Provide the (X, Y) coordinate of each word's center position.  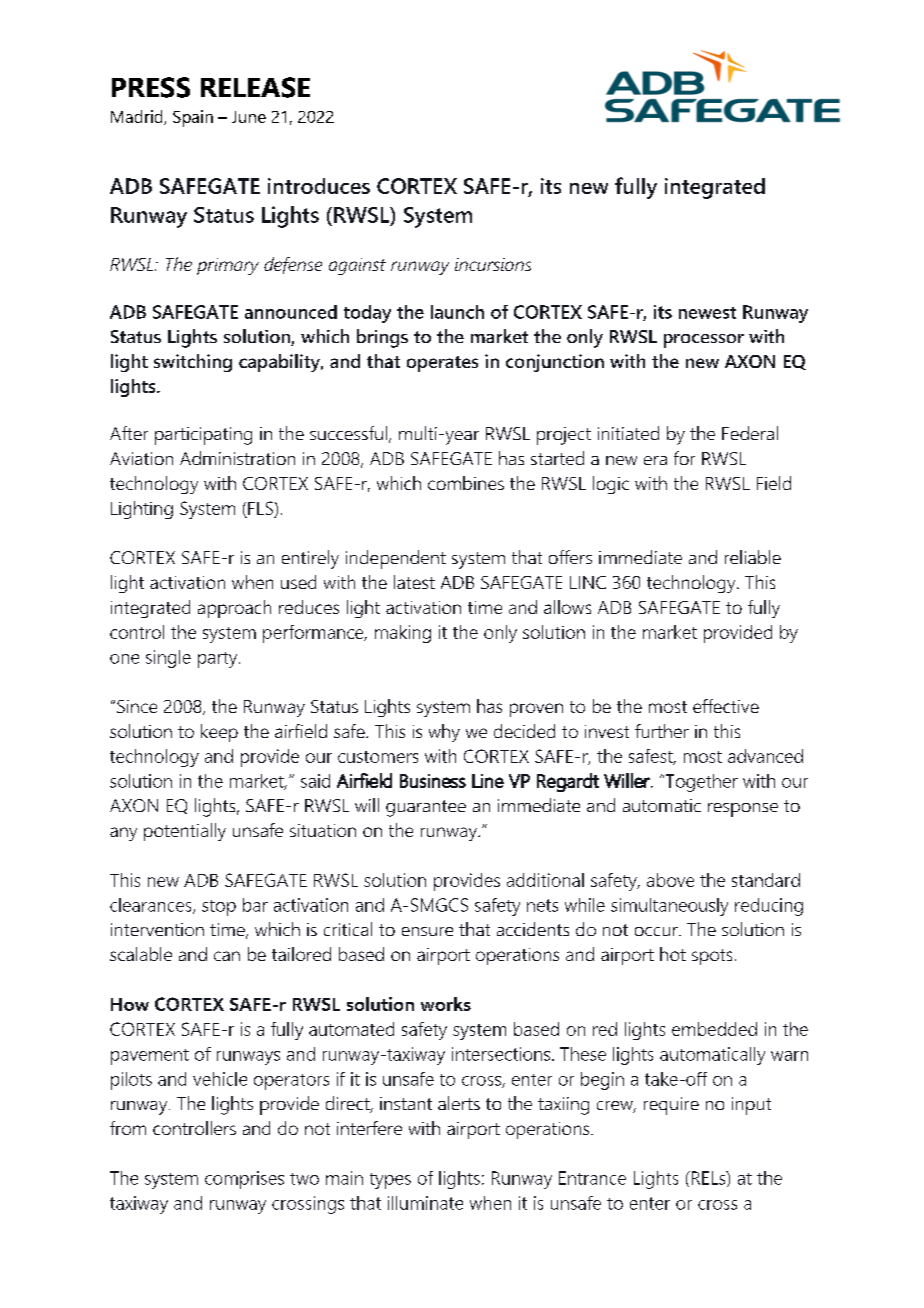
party (219, 660)
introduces (319, 186)
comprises (244, 1180)
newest (707, 313)
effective (726, 706)
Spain (193, 118)
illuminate (425, 1203)
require (671, 1106)
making (403, 634)
